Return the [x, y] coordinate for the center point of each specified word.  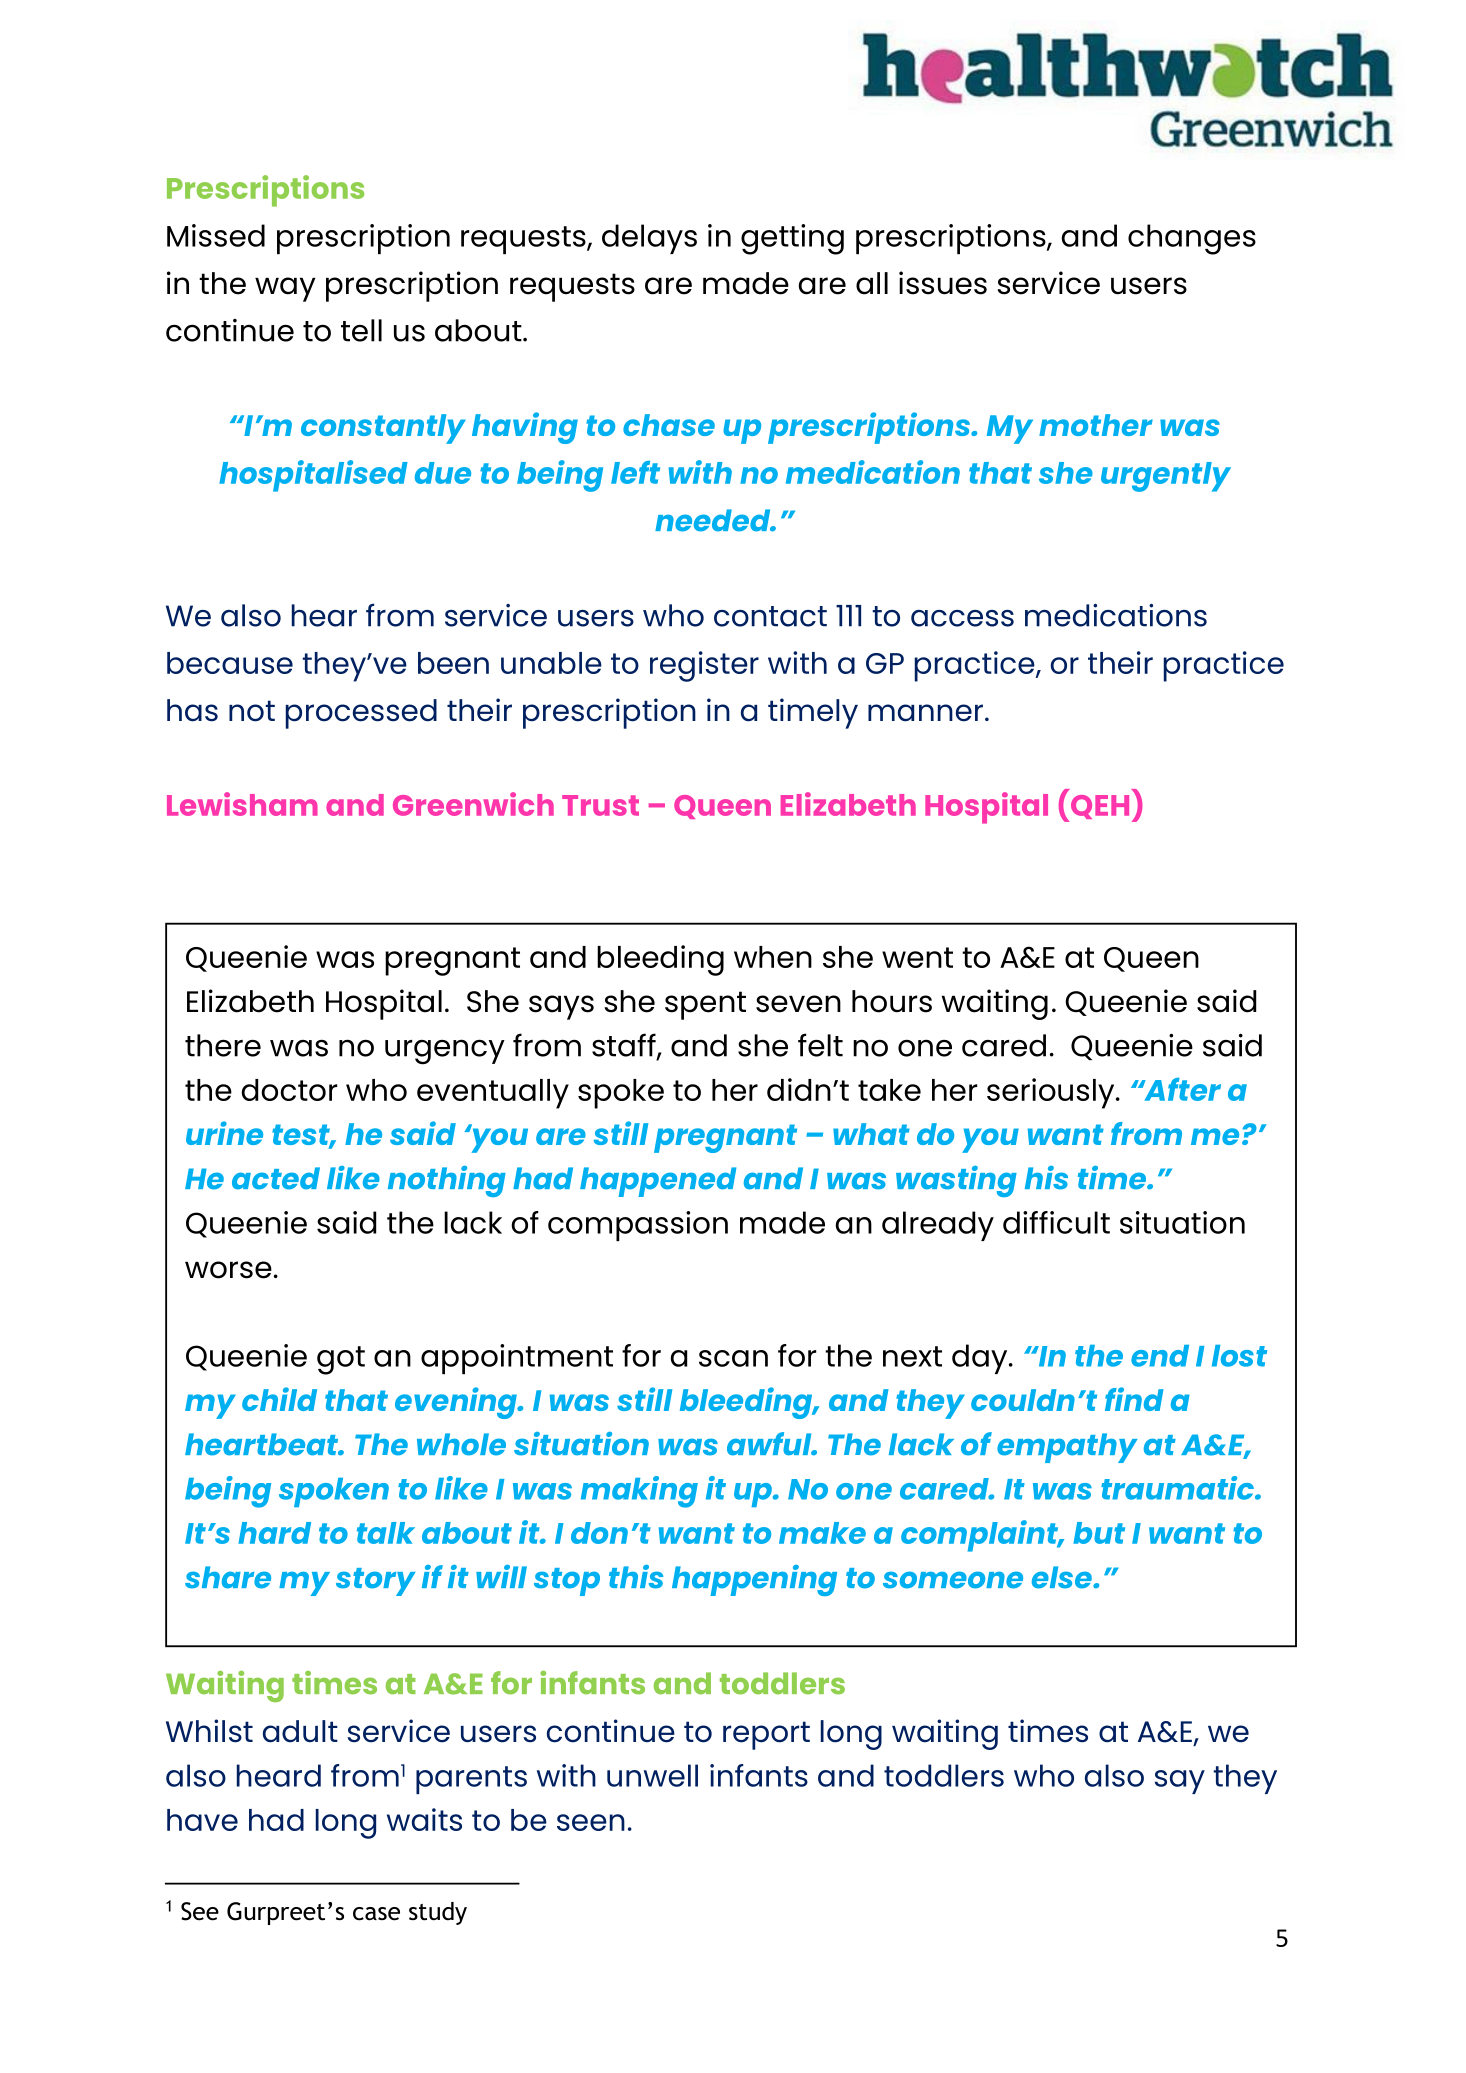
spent [705, 1005]
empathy [1067, 1448]
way [285, 289]
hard [274, 1533]
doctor [289, 1090]
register [704, 666]
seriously [1052, 1093]
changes [1192, 239]
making [639, 1492]
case [376, 1914]
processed [361, 714]
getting [792, 239]
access [962, 618]
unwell [652, 1775]
